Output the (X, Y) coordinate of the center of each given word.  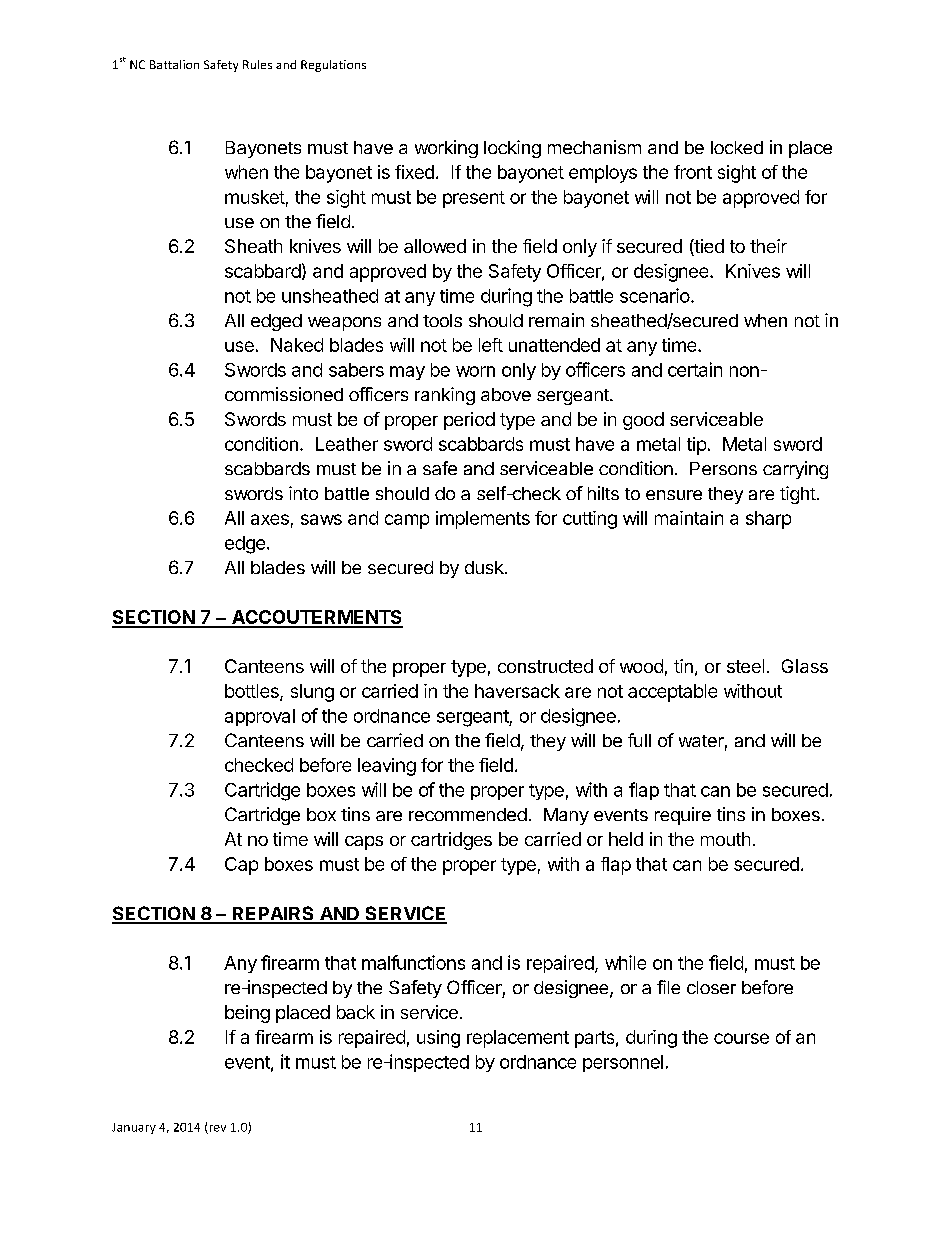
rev (216, 1129)
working (446, 149)
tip (696, 446)
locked (737, 147)
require (683, 816)
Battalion (174, 64)
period (469, 421)
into (303, 493)
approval (260, 717)
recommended (468, 814)
